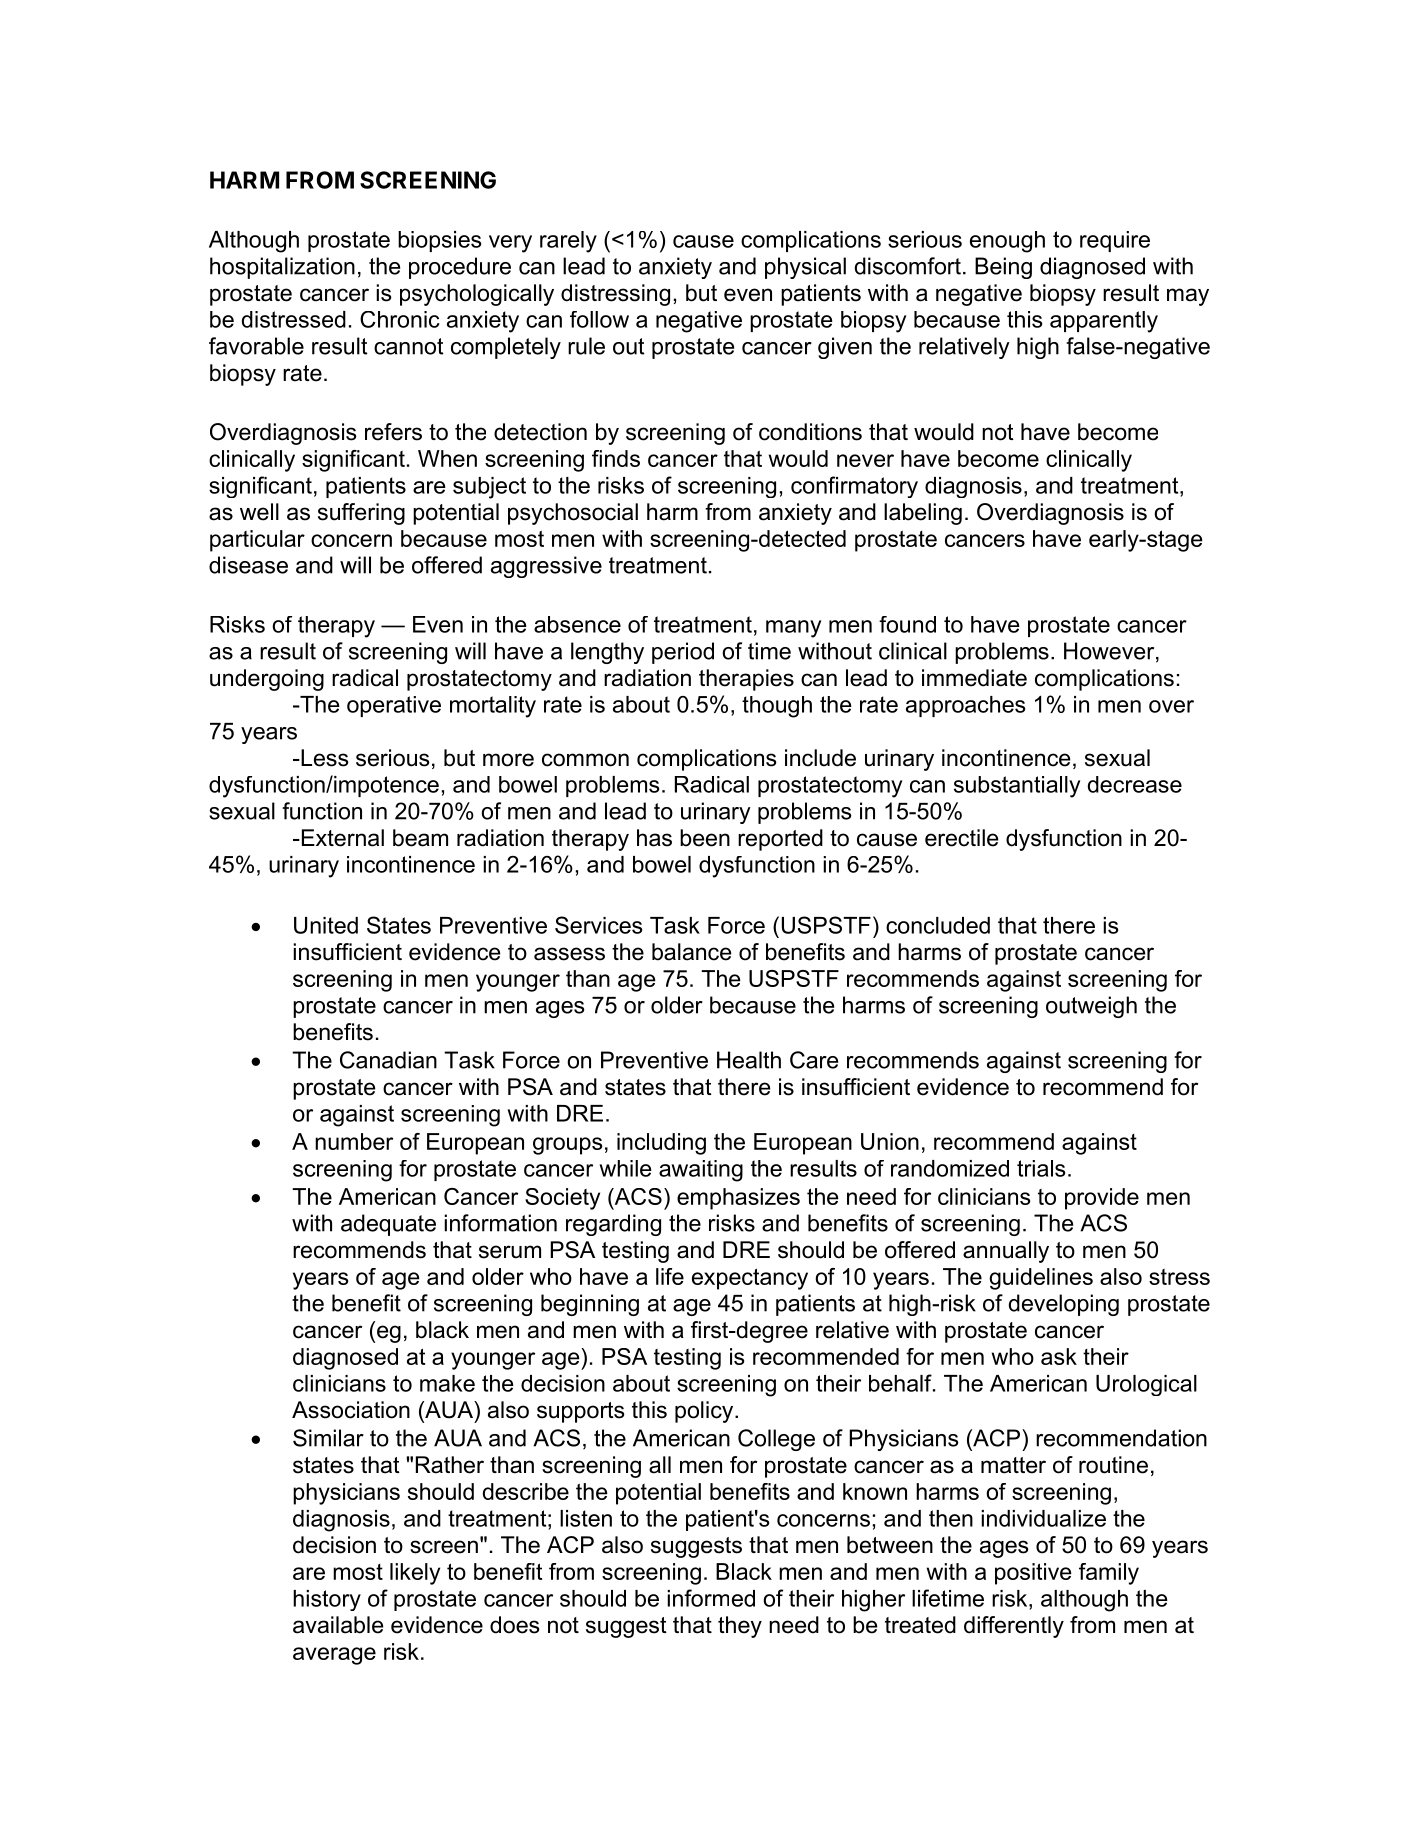 The width and height of the screenshot is (1420, 1837). Describe the element at coordinates (691, 952) in the screenshot. I see `balance` at that location.
